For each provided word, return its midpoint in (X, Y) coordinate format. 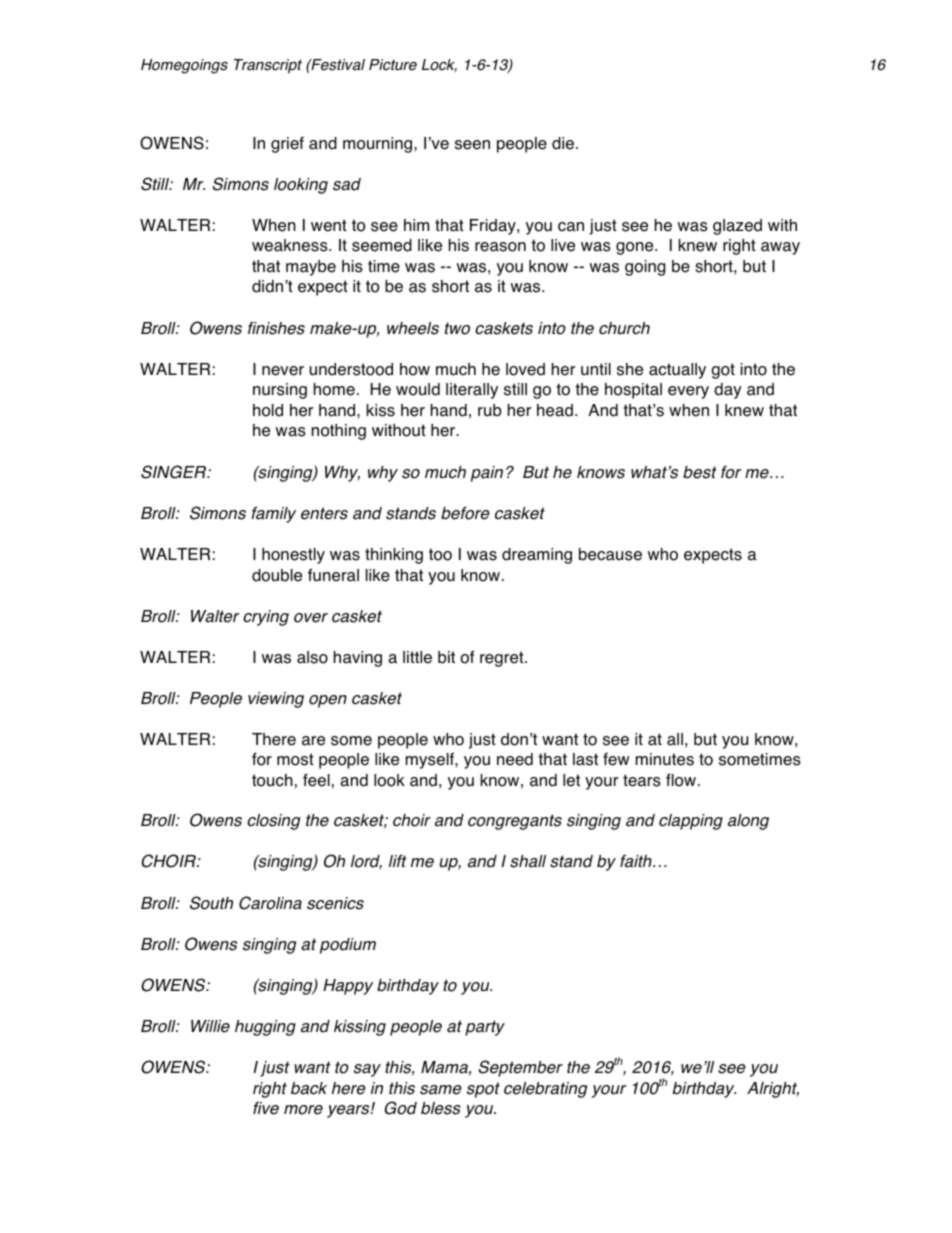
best (700, 472)
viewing (276, 700)
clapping (691, 822)
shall (528, 861)
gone (636, 248)
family (273, 514)
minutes (665, 759)
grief (287, 145)
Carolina (270, 903)
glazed (737, 227)
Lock (439, 65)
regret (503, 659)
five (266, 1108)
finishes (276, 328)
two (457, 328)
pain (487, 474)
